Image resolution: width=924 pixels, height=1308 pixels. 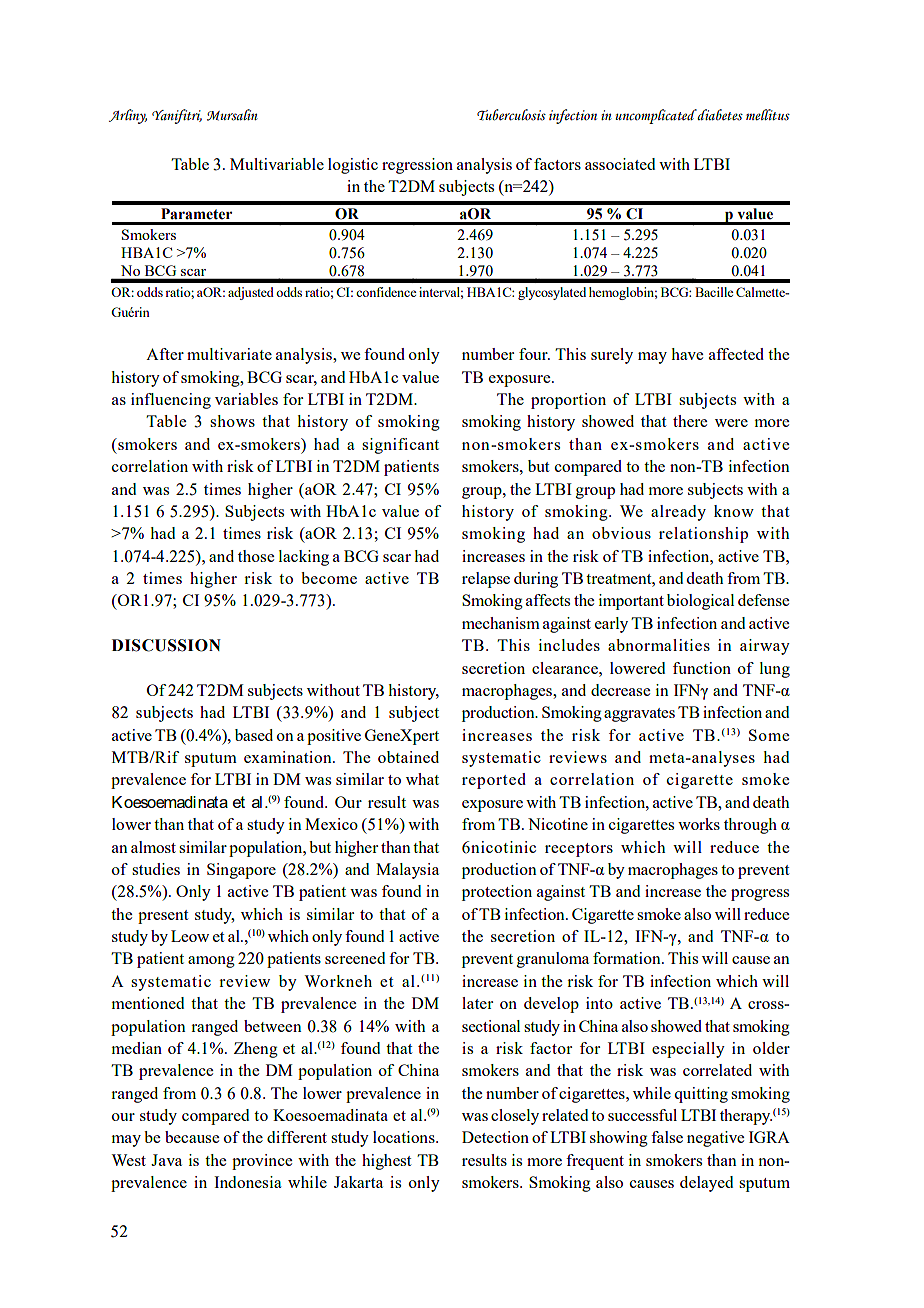 What do you see at coordinates (720, 115) in the document?
I see `diabetes` at bounding box center [720, 115].
